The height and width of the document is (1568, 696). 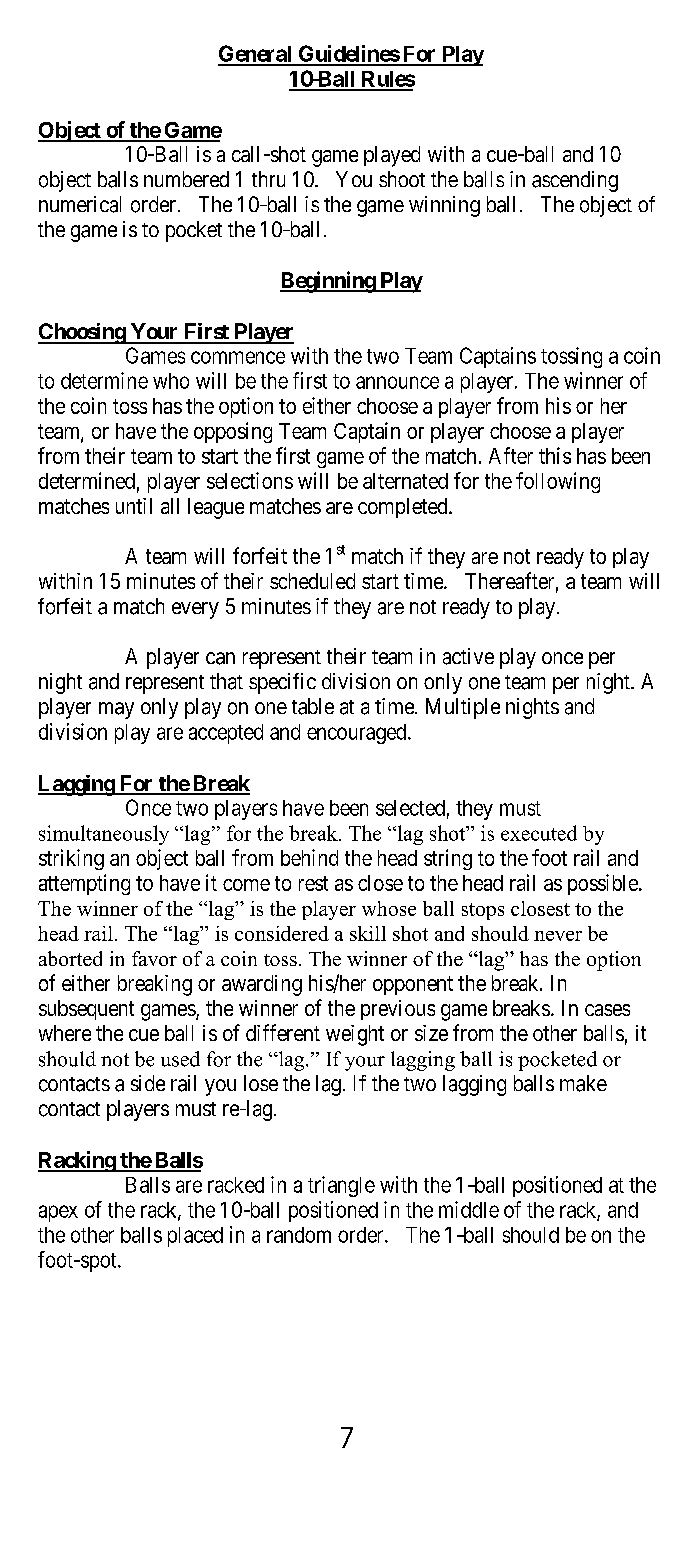 I want to click on apex, so click(x=58, y=1213).
